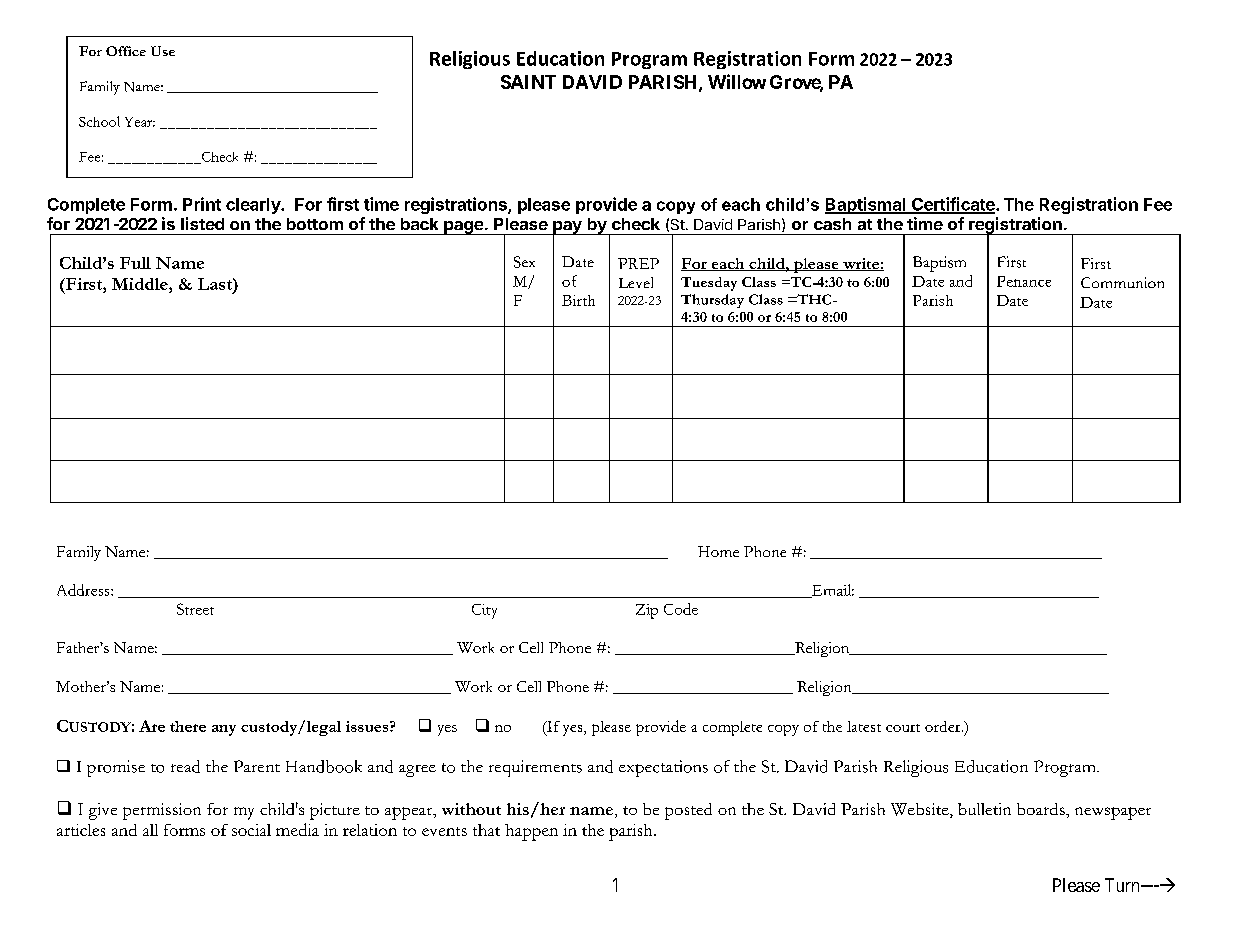 This screenshot has height=952, width=1233. I want to click on Use, so click(163, 51).
